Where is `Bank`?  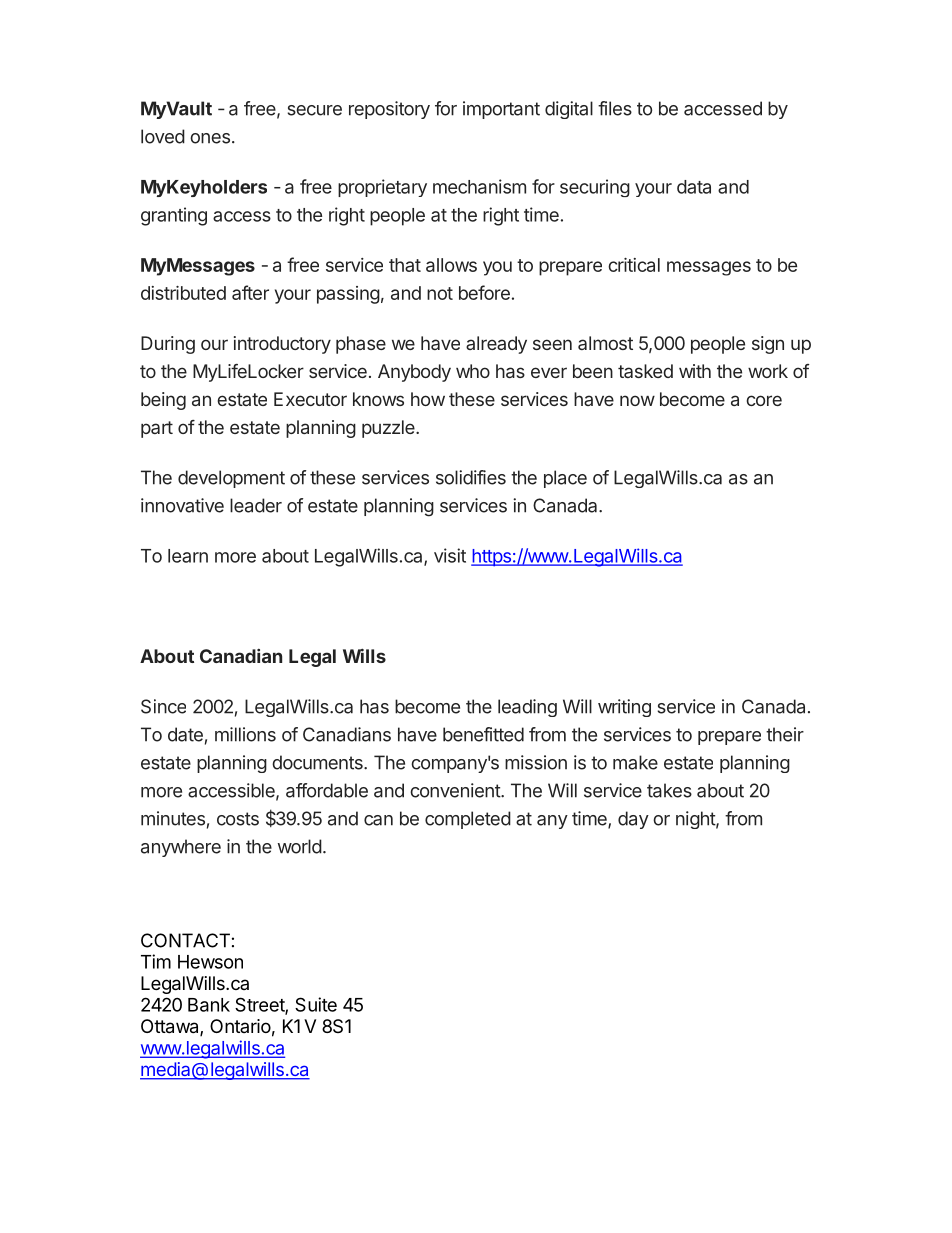 Bank is located at coordinates (209, 1005).
